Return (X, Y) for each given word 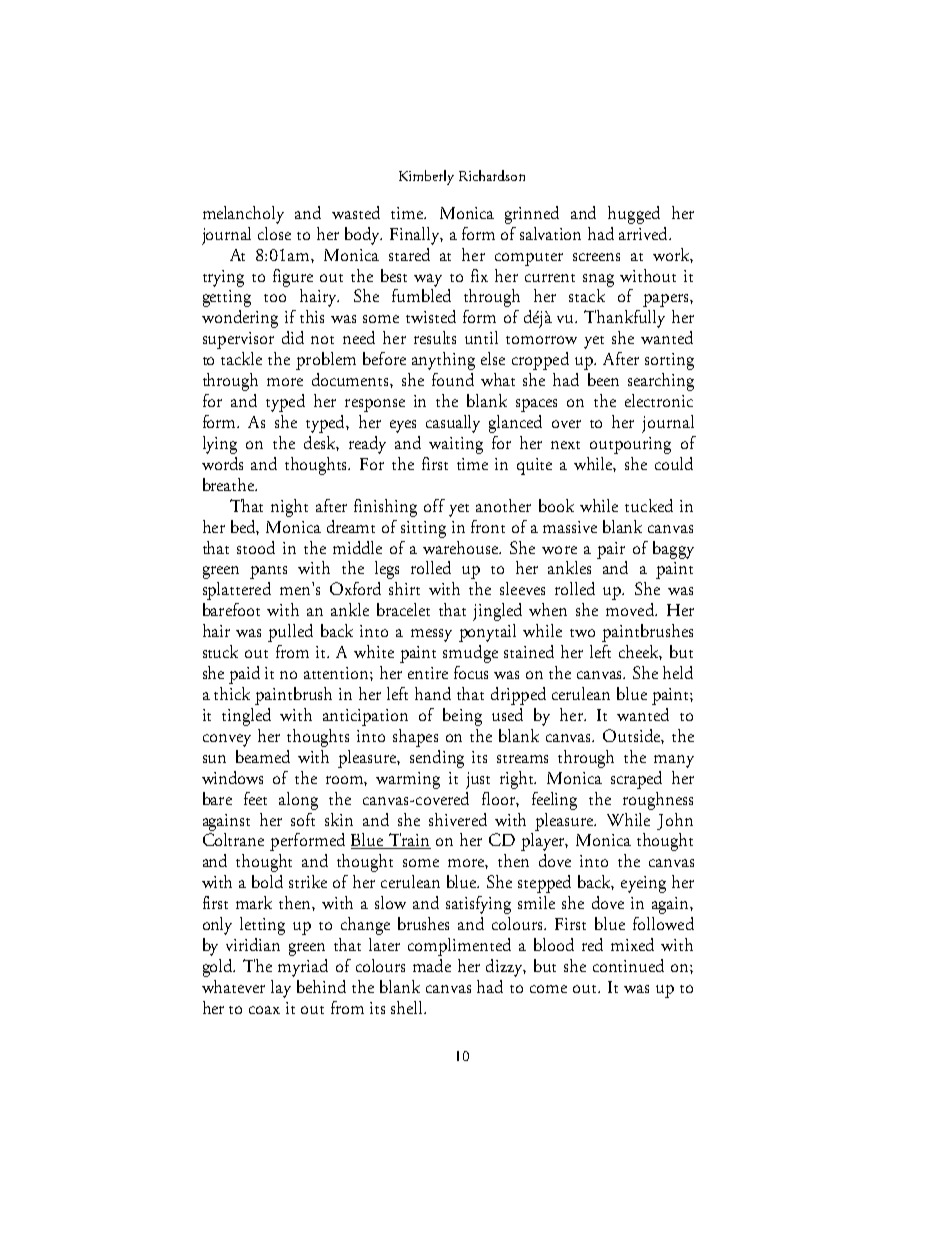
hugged (634, 215)
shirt (404, 588)
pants (268, 572)
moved (631, 609)
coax (264, 1010)
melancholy (243, 215)
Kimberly (426, 177)
